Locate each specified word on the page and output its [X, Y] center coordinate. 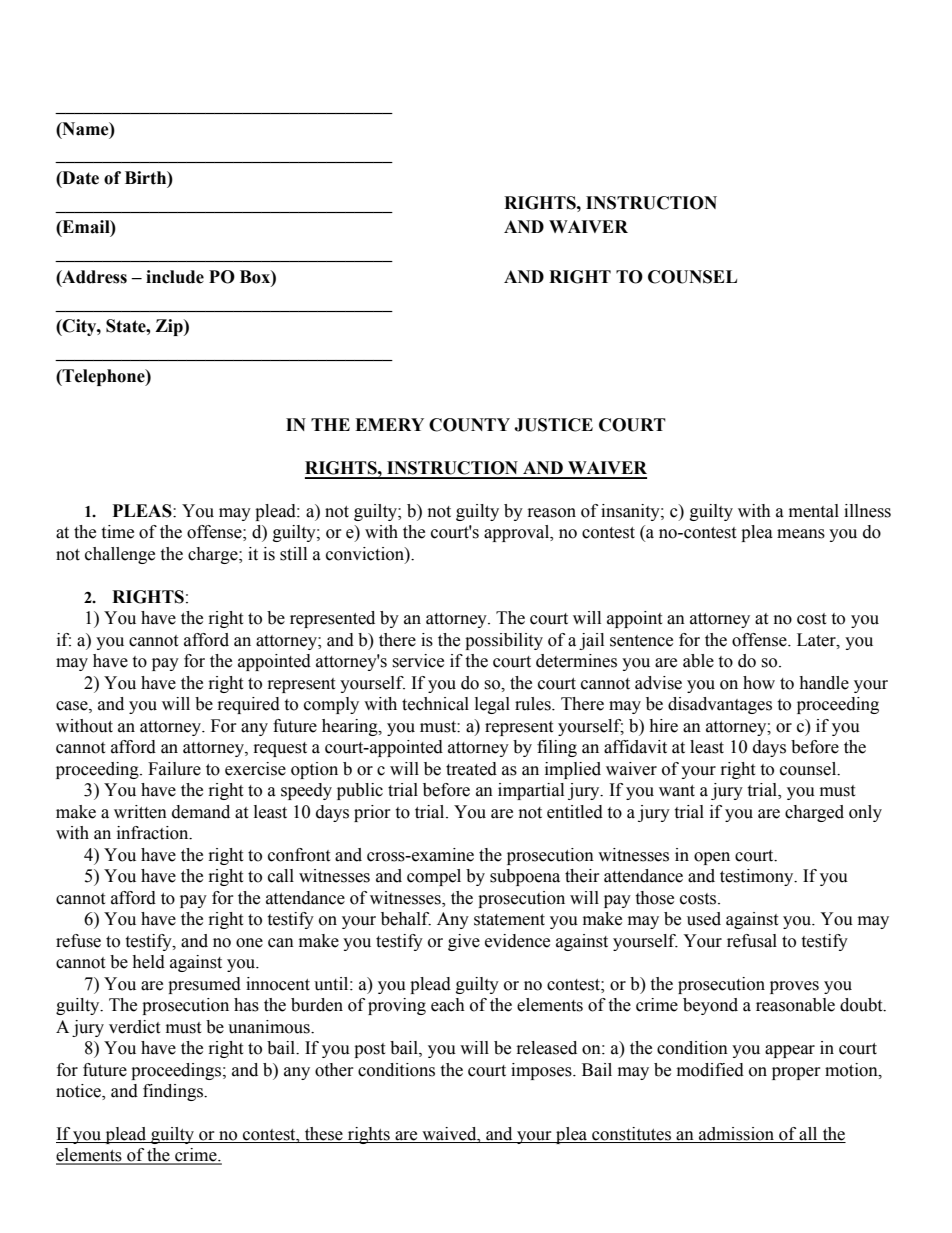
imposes [542, 1071]
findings [174, 1092]
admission [737, 1135]
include [175, 277]
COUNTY [469, 425]
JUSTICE [553, 425]
